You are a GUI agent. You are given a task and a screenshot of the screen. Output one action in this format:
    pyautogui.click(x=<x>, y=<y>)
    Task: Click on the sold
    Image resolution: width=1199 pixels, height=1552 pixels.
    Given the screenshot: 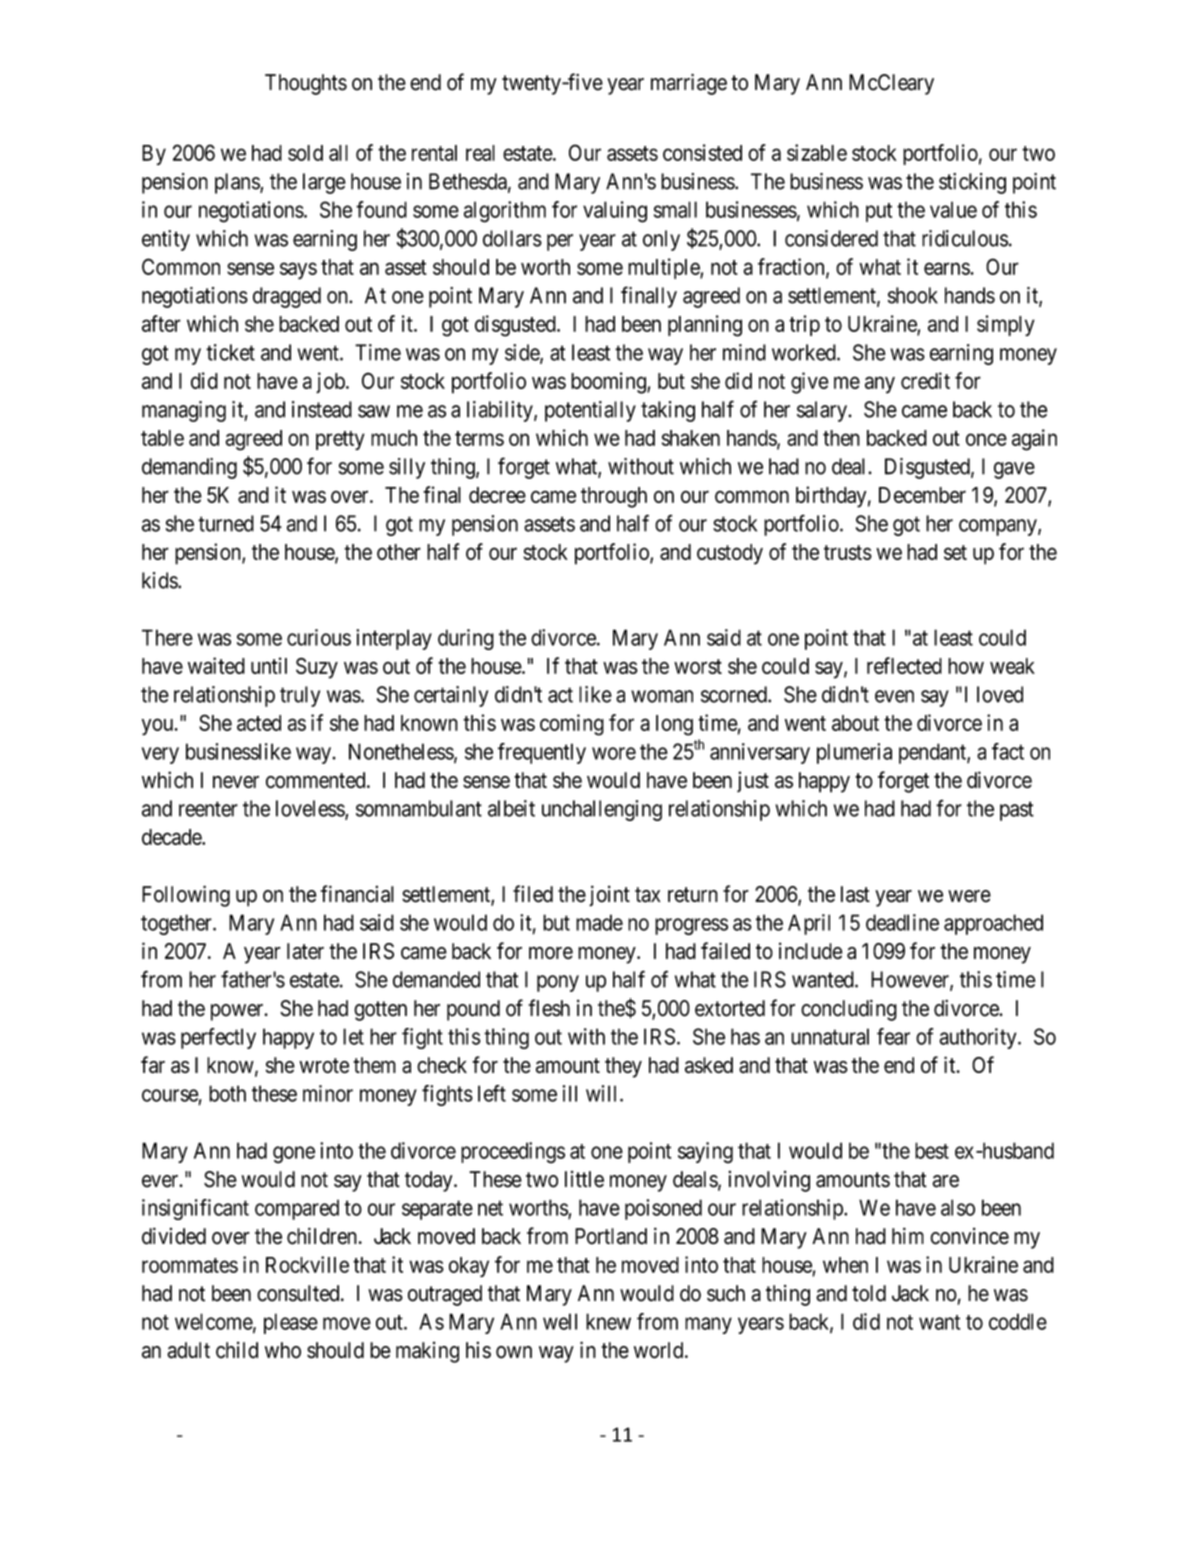 What is the action you would take?
    pyautogui.click(x=305, y=153)
